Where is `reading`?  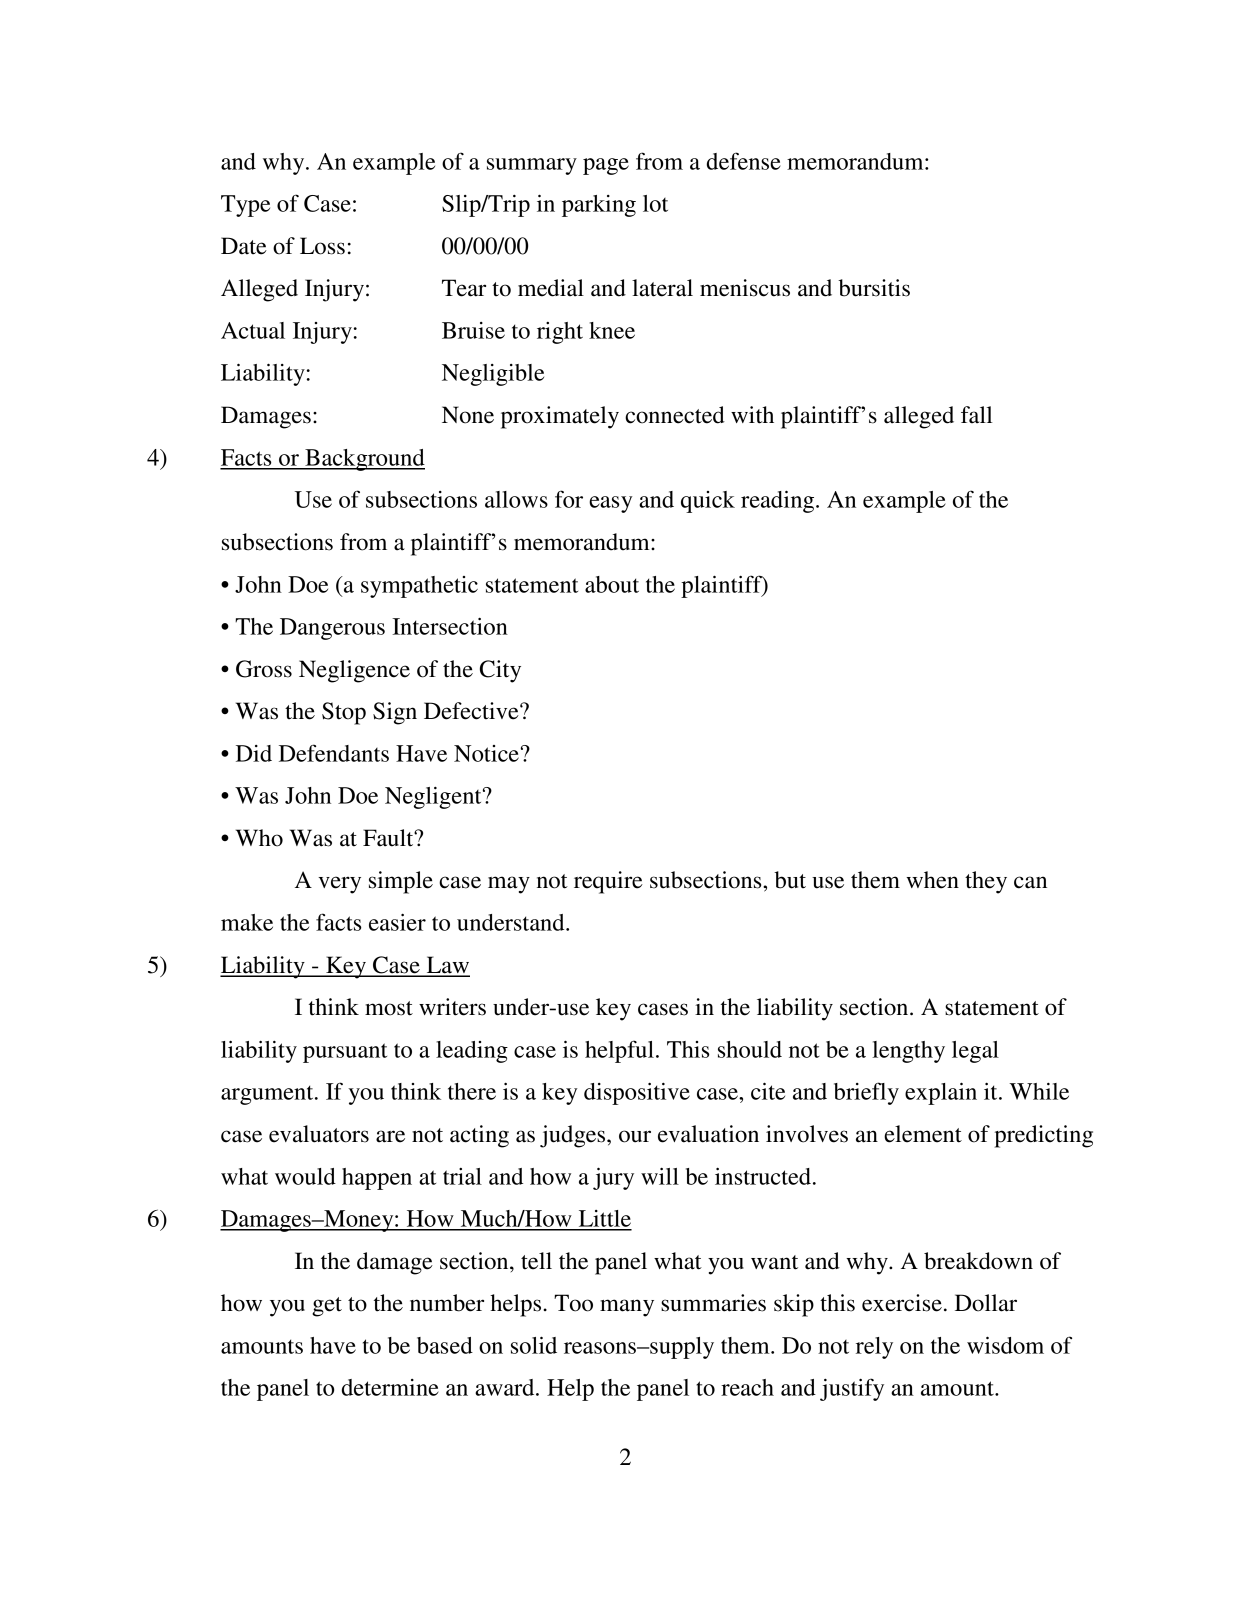 reading is located at coordinates (779, 501).
